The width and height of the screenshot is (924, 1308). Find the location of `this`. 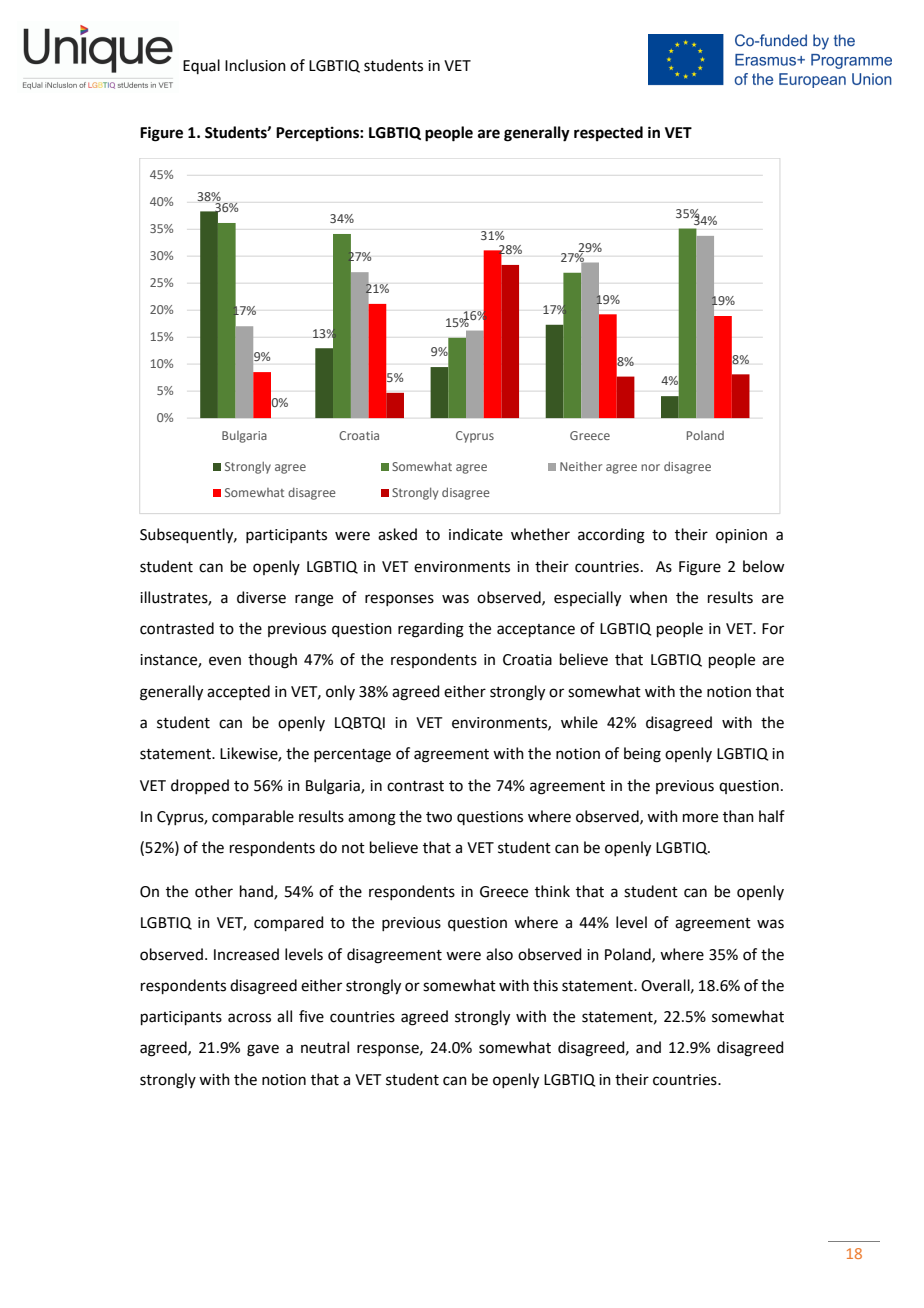

this is located at coordinates (545, 985).
